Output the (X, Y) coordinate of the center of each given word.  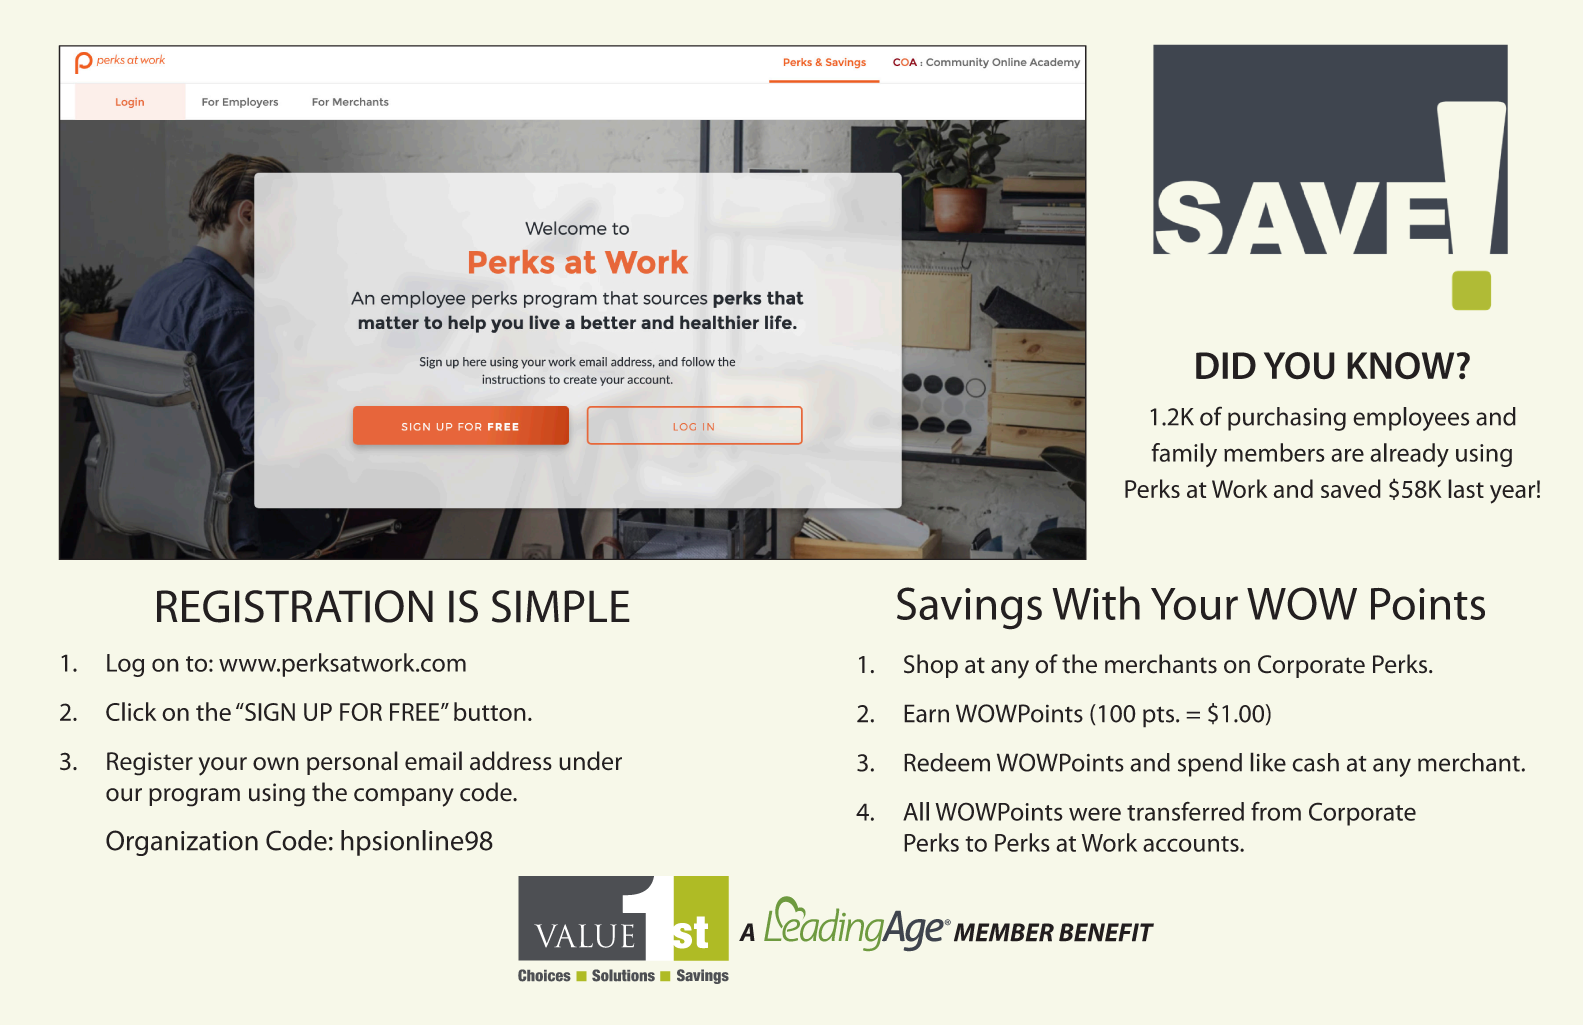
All (916, 811)
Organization (182, 843)
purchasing (1287, 419)
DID (1226, 365)
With (1096, 603)
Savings (969, 608)
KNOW (1400, 366)
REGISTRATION (295, 606)
